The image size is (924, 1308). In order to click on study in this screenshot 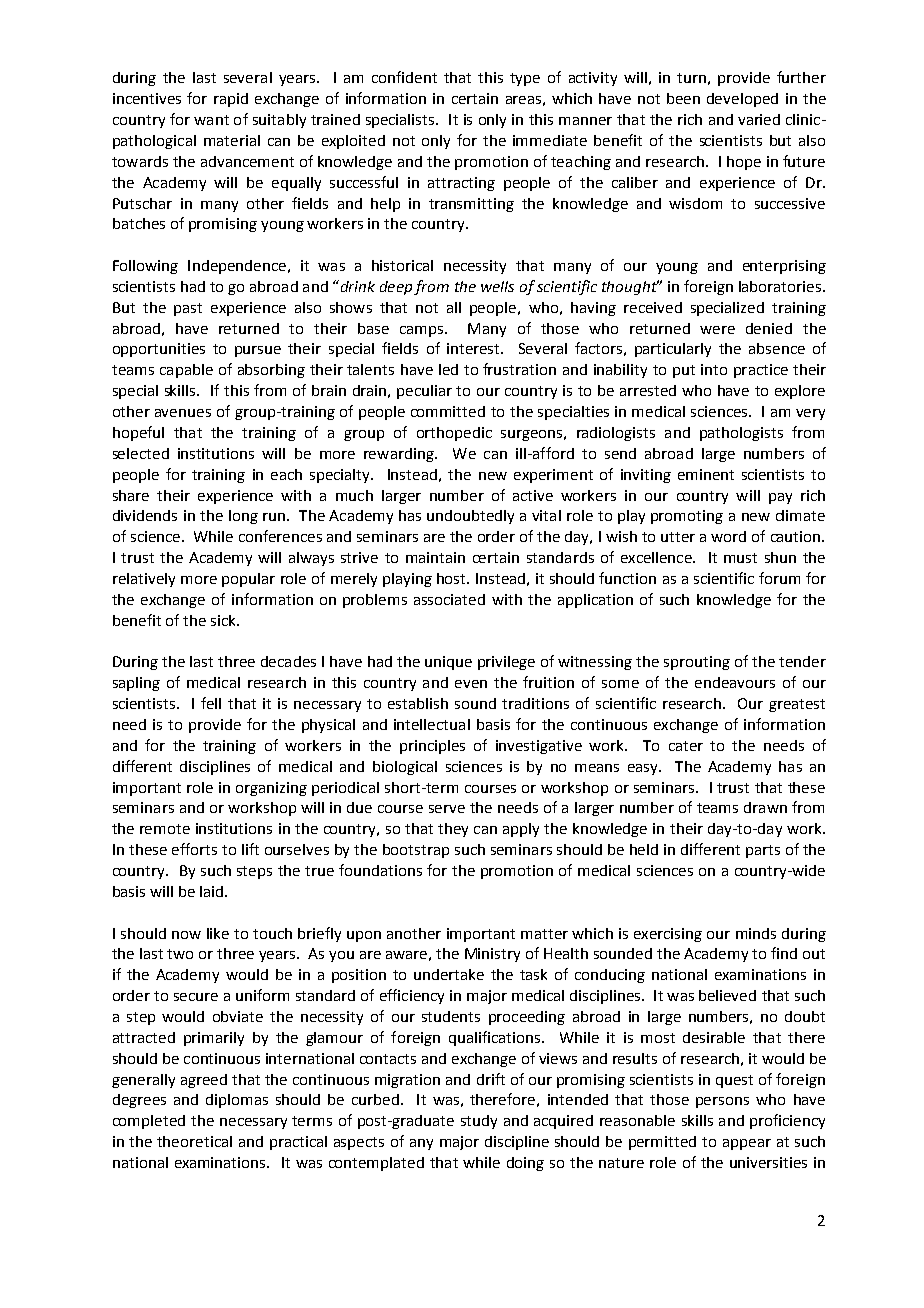, I will do `click(479, 1122)`.
